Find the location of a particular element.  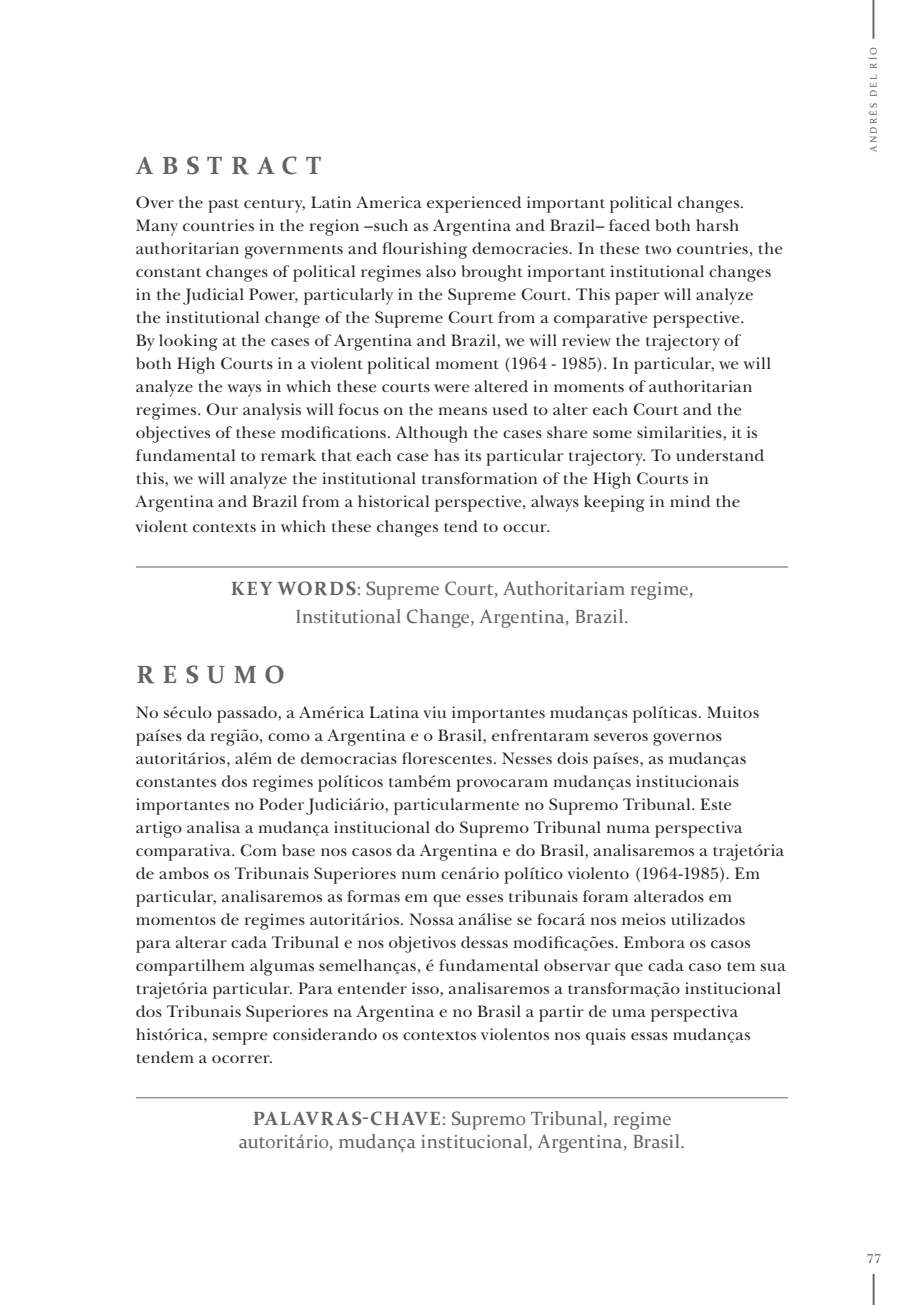

partir is located at coordinates (561, 1013).
